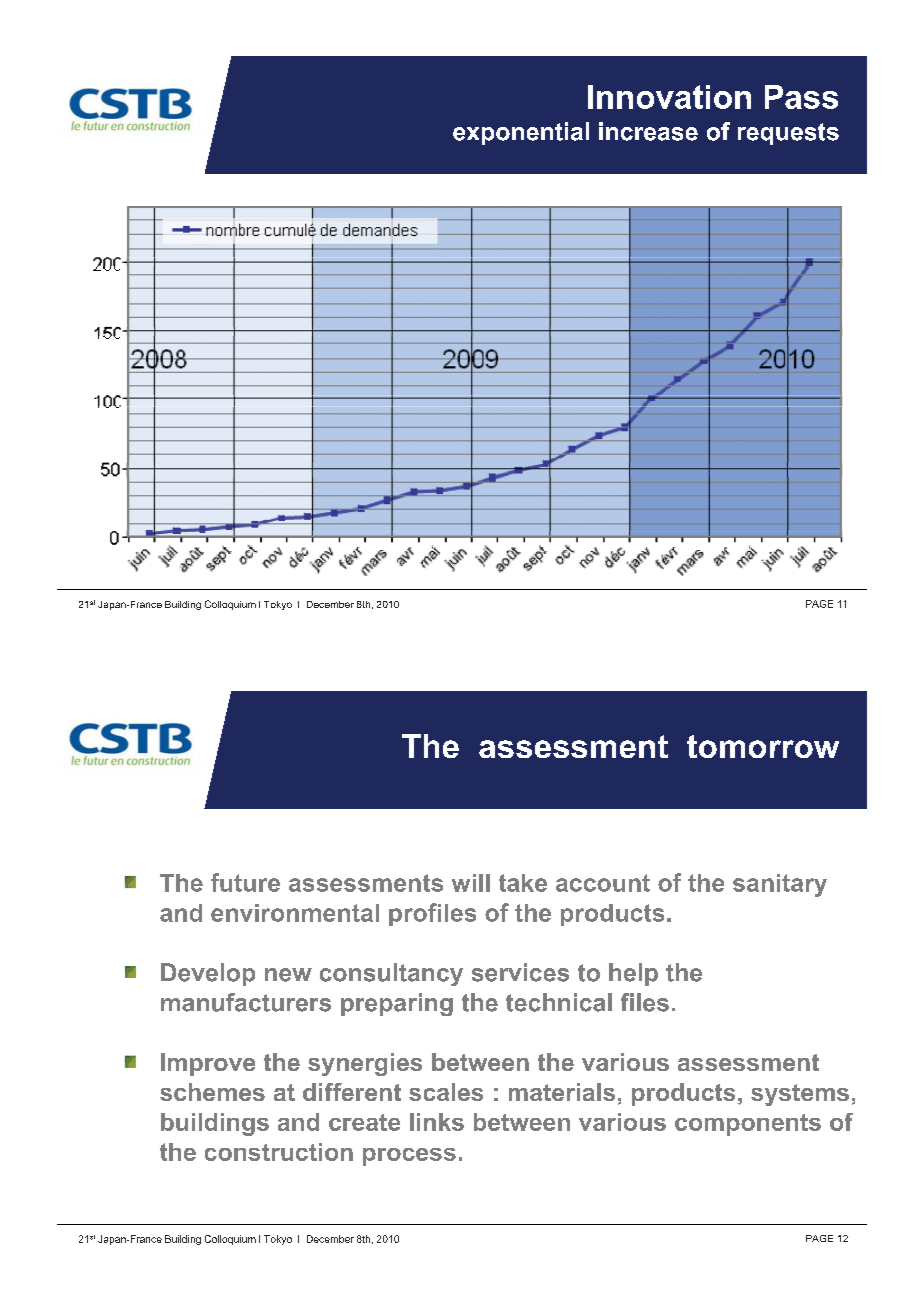 The height and width of the screenshot is (1308, 924). I want to click on Innovation, so click(669, 97).
